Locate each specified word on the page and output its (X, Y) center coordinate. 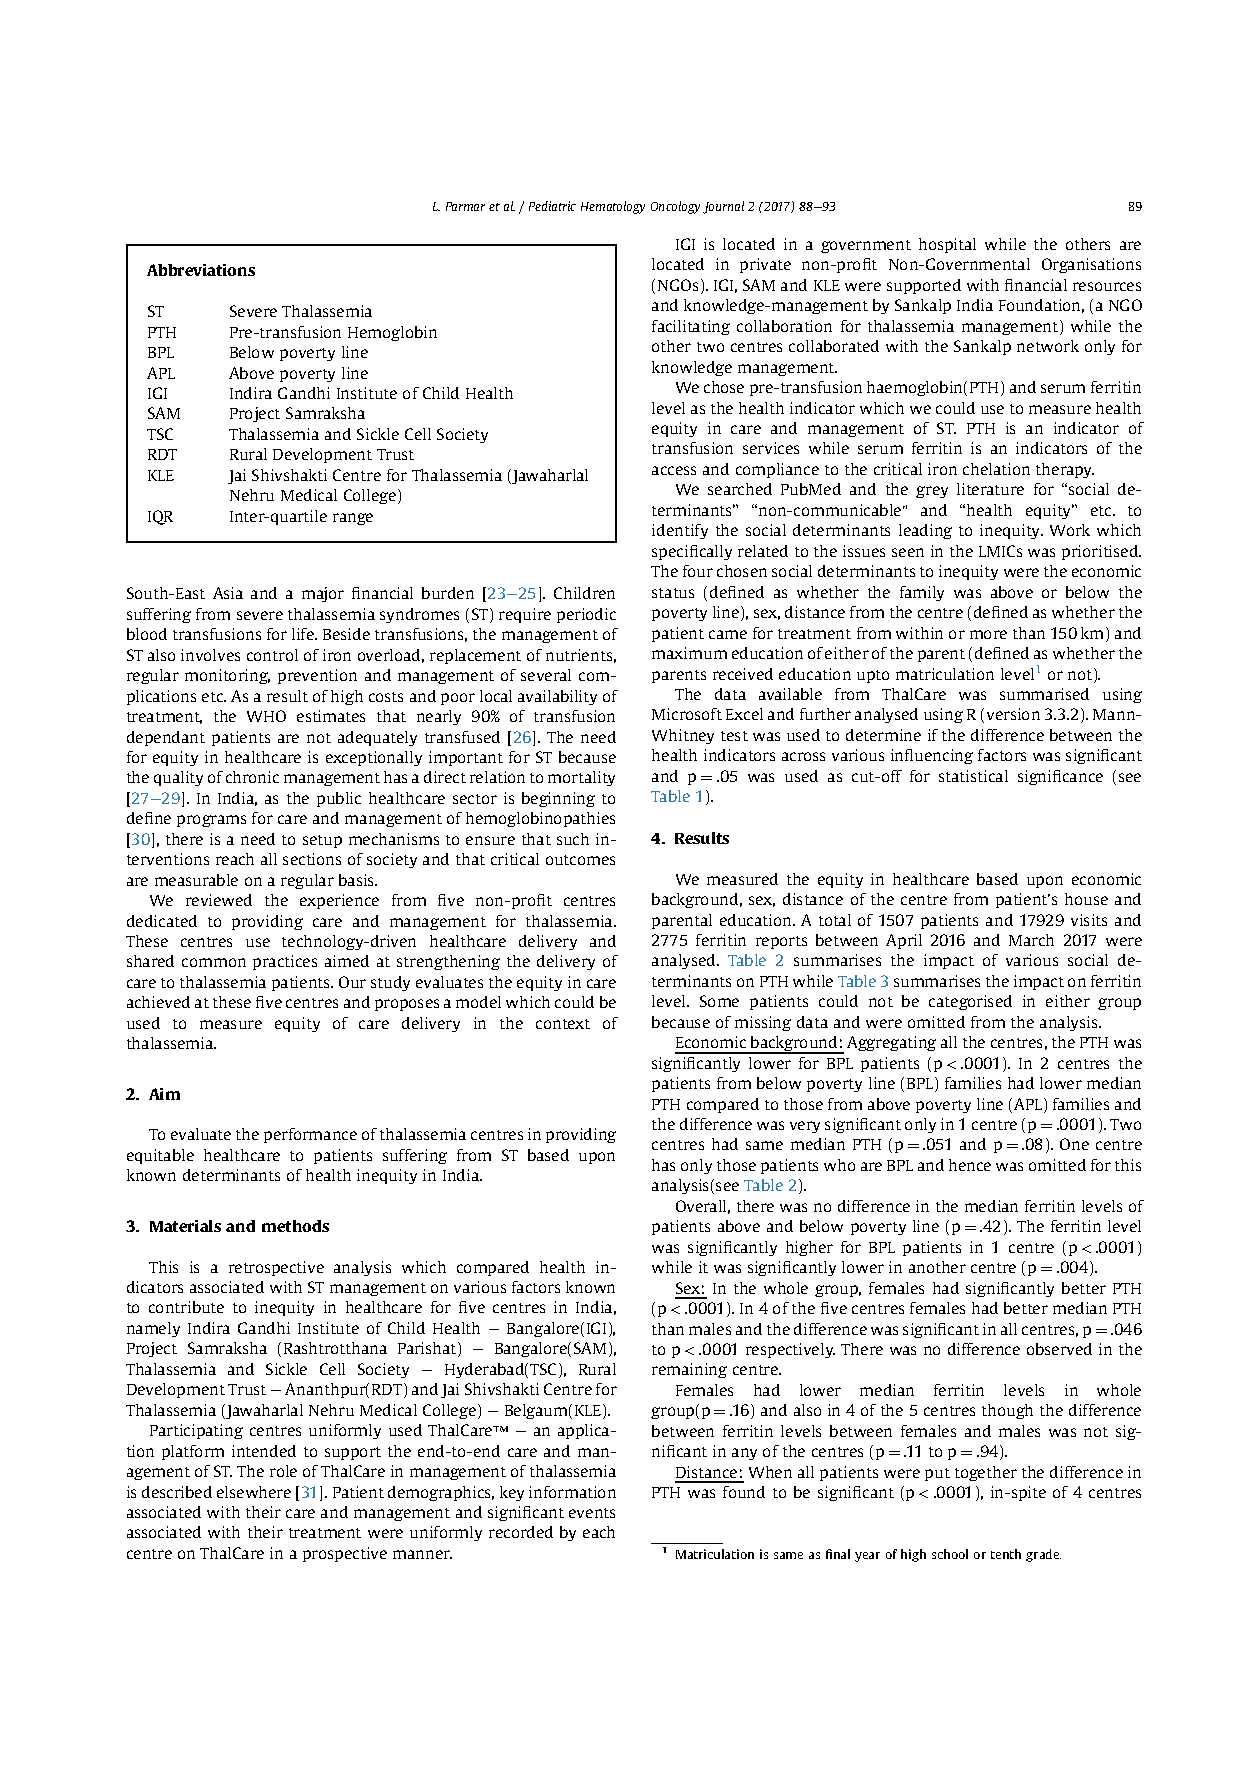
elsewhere (254, 1492)
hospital (947, 245)
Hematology (613, 207)
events (592, 1513)
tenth (1006, 1554)
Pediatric (552, 206)
